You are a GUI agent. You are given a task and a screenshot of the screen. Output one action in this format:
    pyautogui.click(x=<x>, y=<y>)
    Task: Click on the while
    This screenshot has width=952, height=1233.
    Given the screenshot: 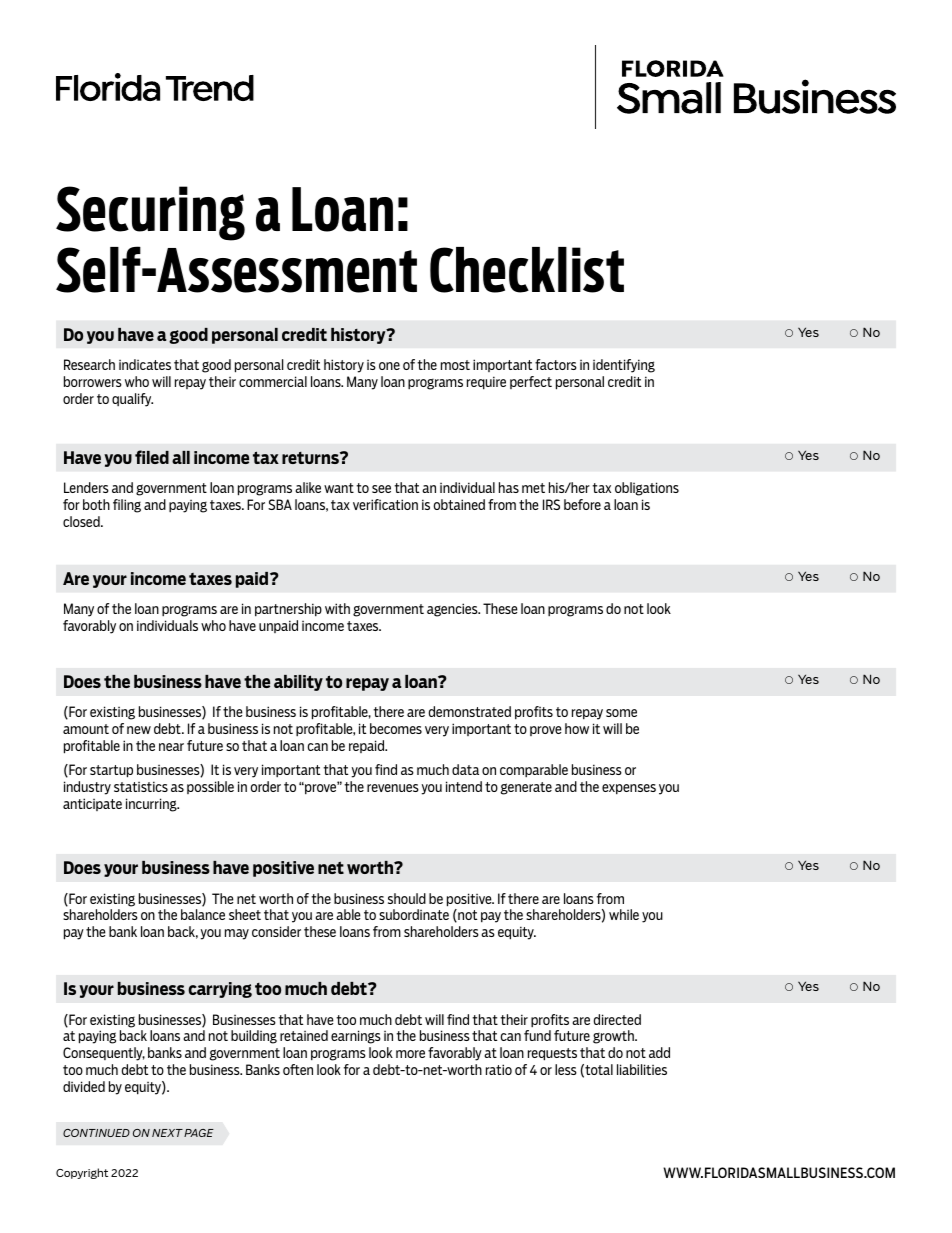 What is the action you would take?
    pyautogui.click(x=624, y=914)
